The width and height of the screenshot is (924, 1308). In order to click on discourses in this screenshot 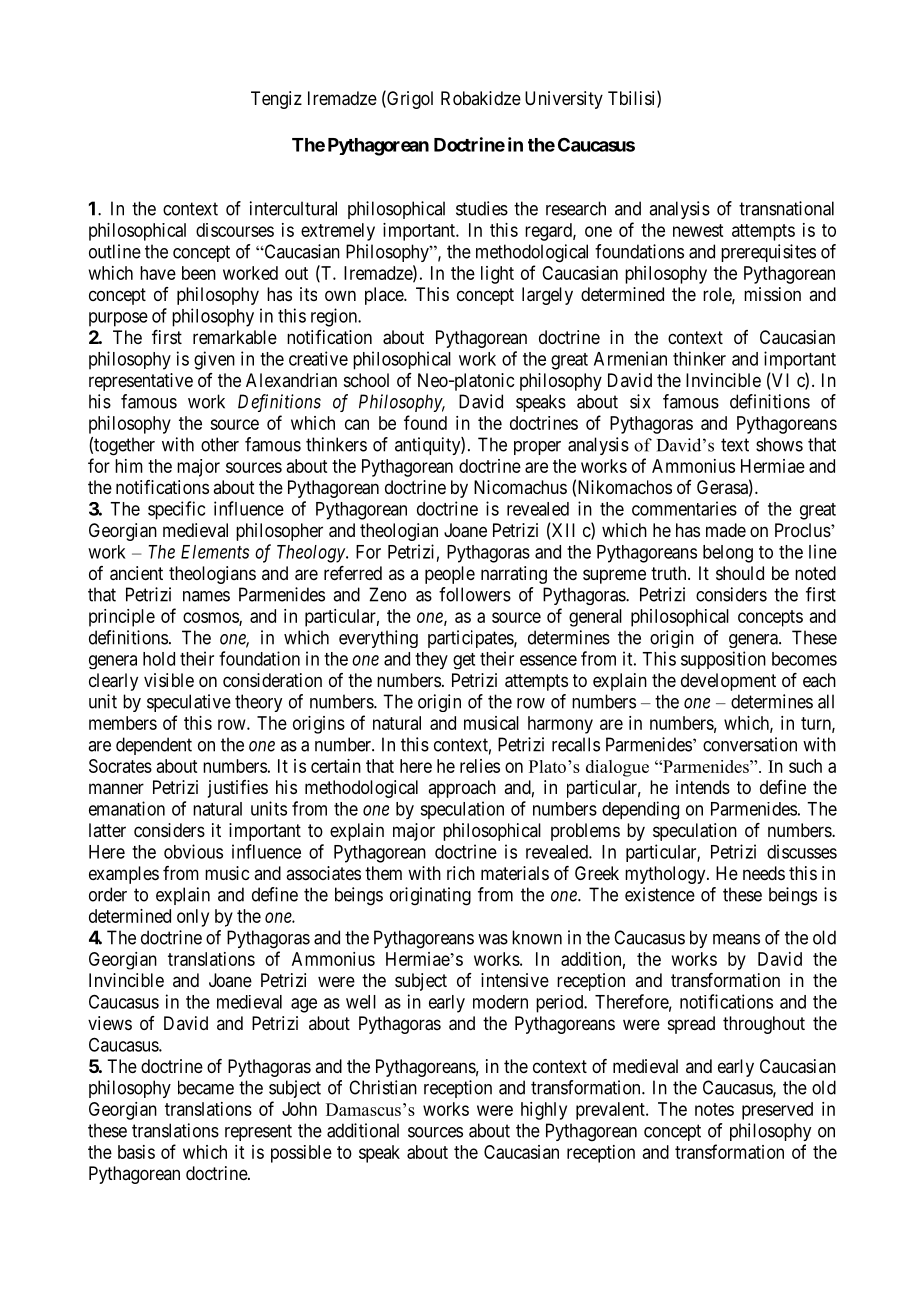, I will do `click(235, 230)`.
